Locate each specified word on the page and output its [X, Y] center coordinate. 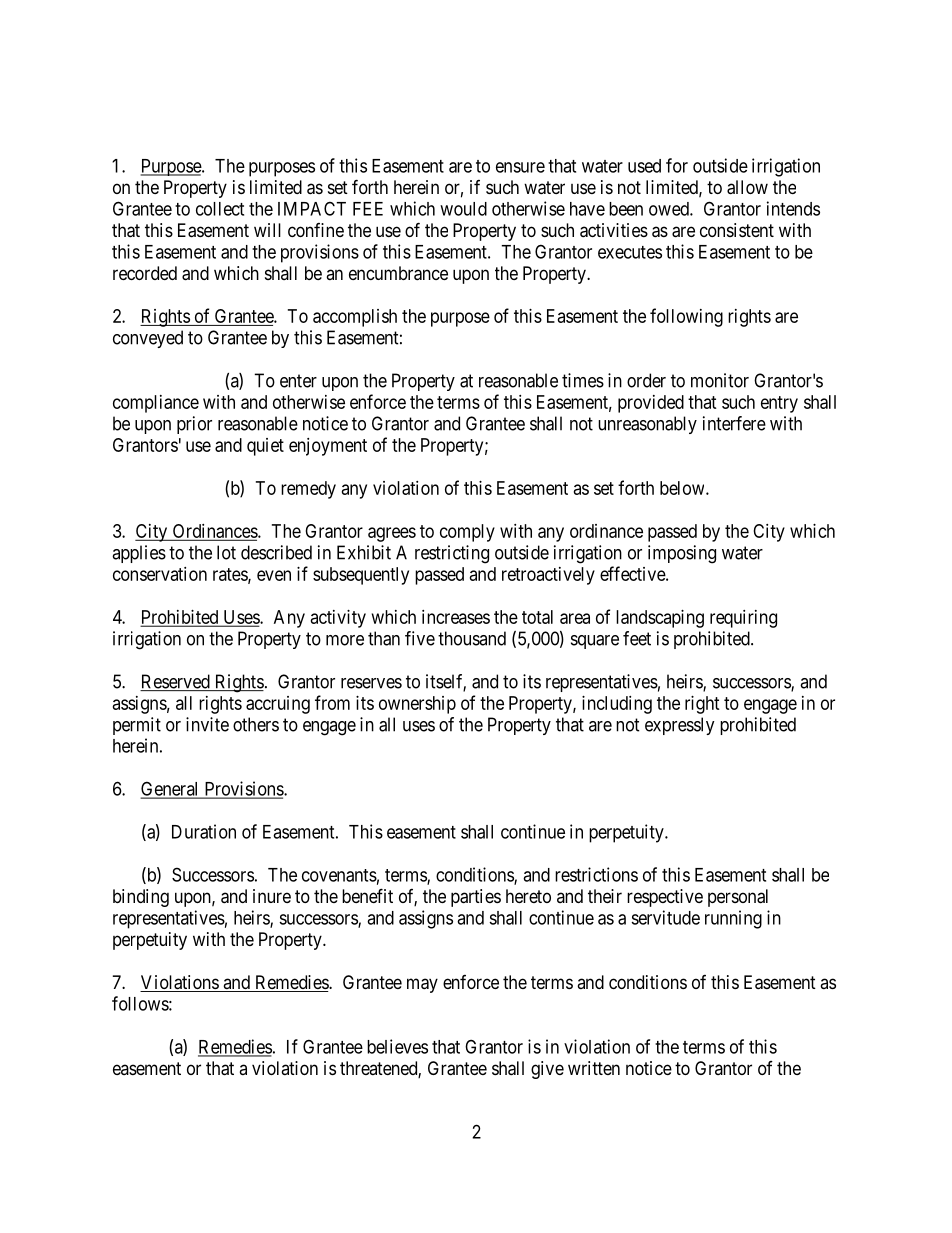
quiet [265, 447]
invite [207, 724]
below [683, 488]
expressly [680, 726]
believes [397, 1046]
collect [220, 209]
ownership [417, 705]
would [463, 209]
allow [747, 187]
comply [467, 533]
